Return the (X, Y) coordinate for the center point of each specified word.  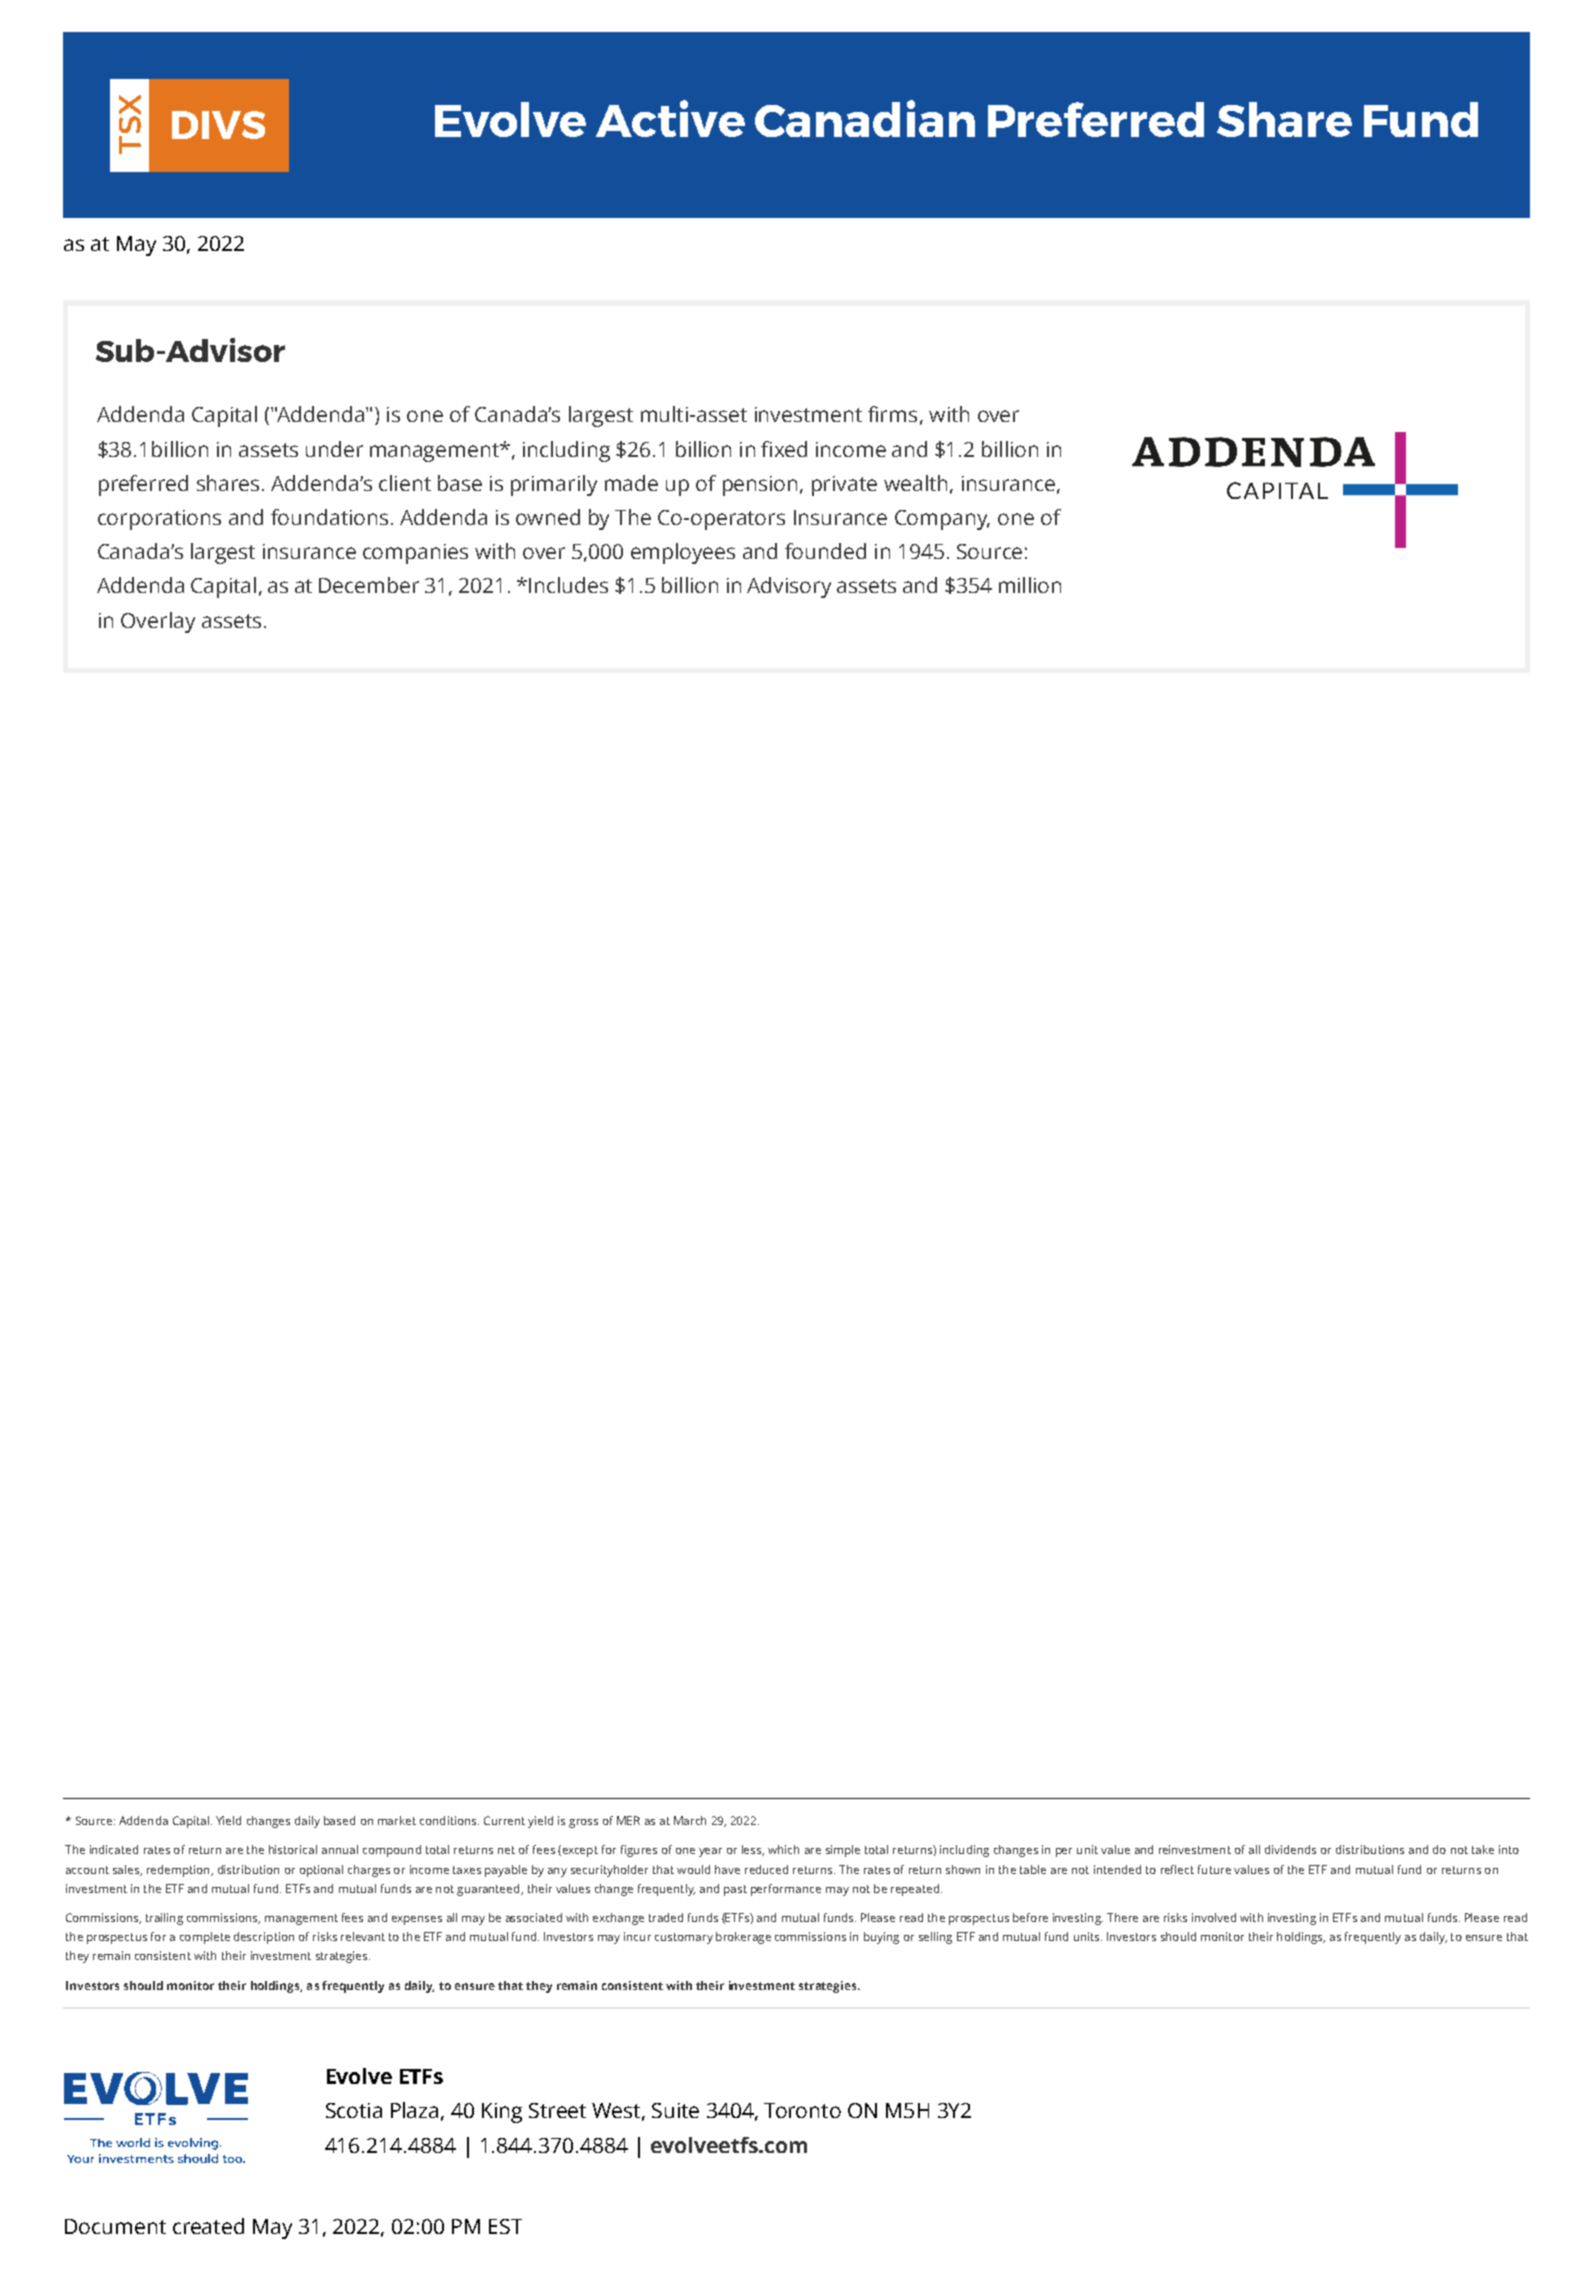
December (369, 585)
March (690, 1820)
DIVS (218, 125)
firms (892, 414)
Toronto (802, 2110)
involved (1214, 1917)
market (397, 1820)
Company (942, 520)
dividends (1290, 1849)
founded (825, 551)
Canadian (865, 118)
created (208, 2226)
